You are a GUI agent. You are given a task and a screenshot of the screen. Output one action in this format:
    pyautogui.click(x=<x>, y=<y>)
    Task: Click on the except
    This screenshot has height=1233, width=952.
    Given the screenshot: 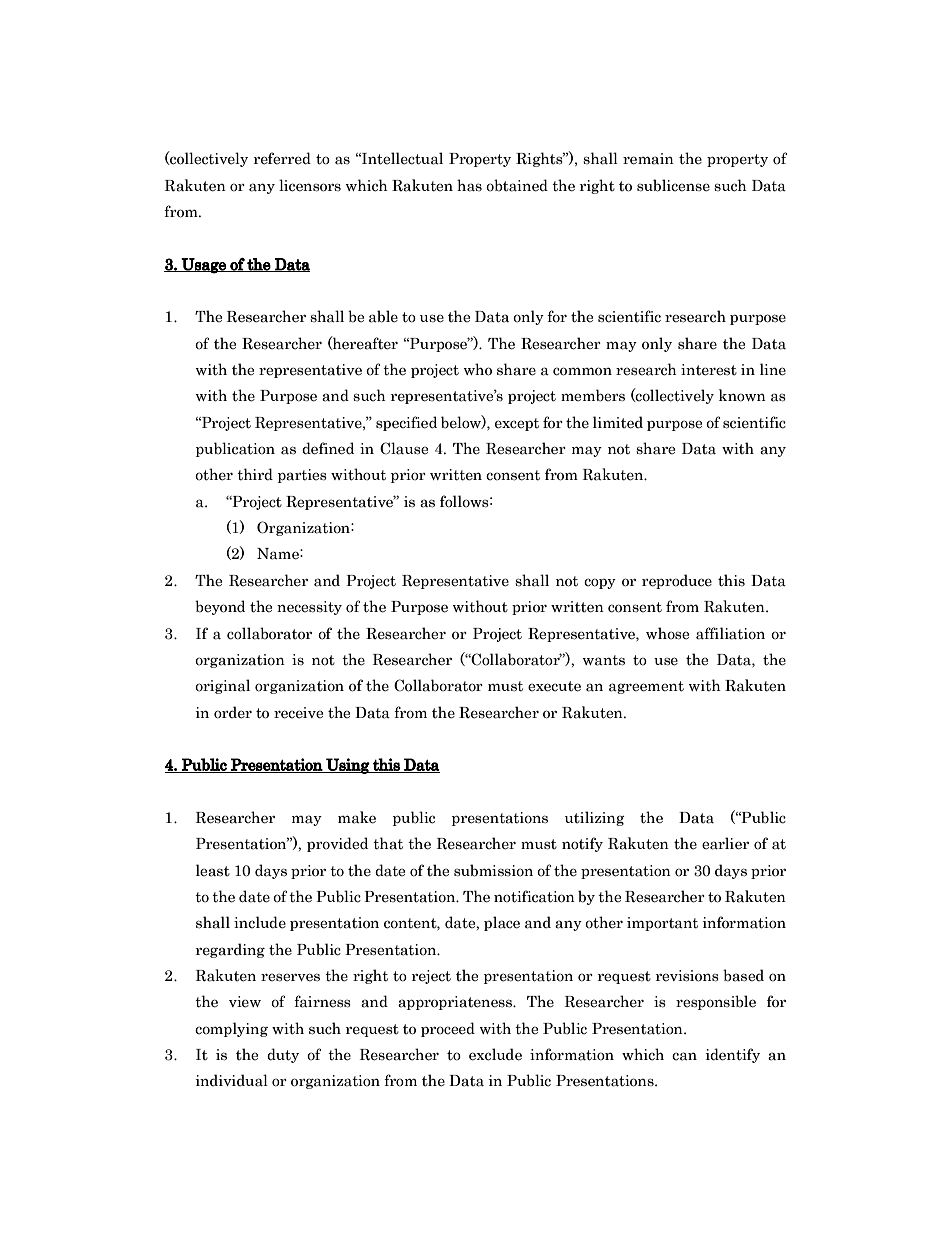 What is the action you would take?
    pyautogui.click(x=517, y=424)
